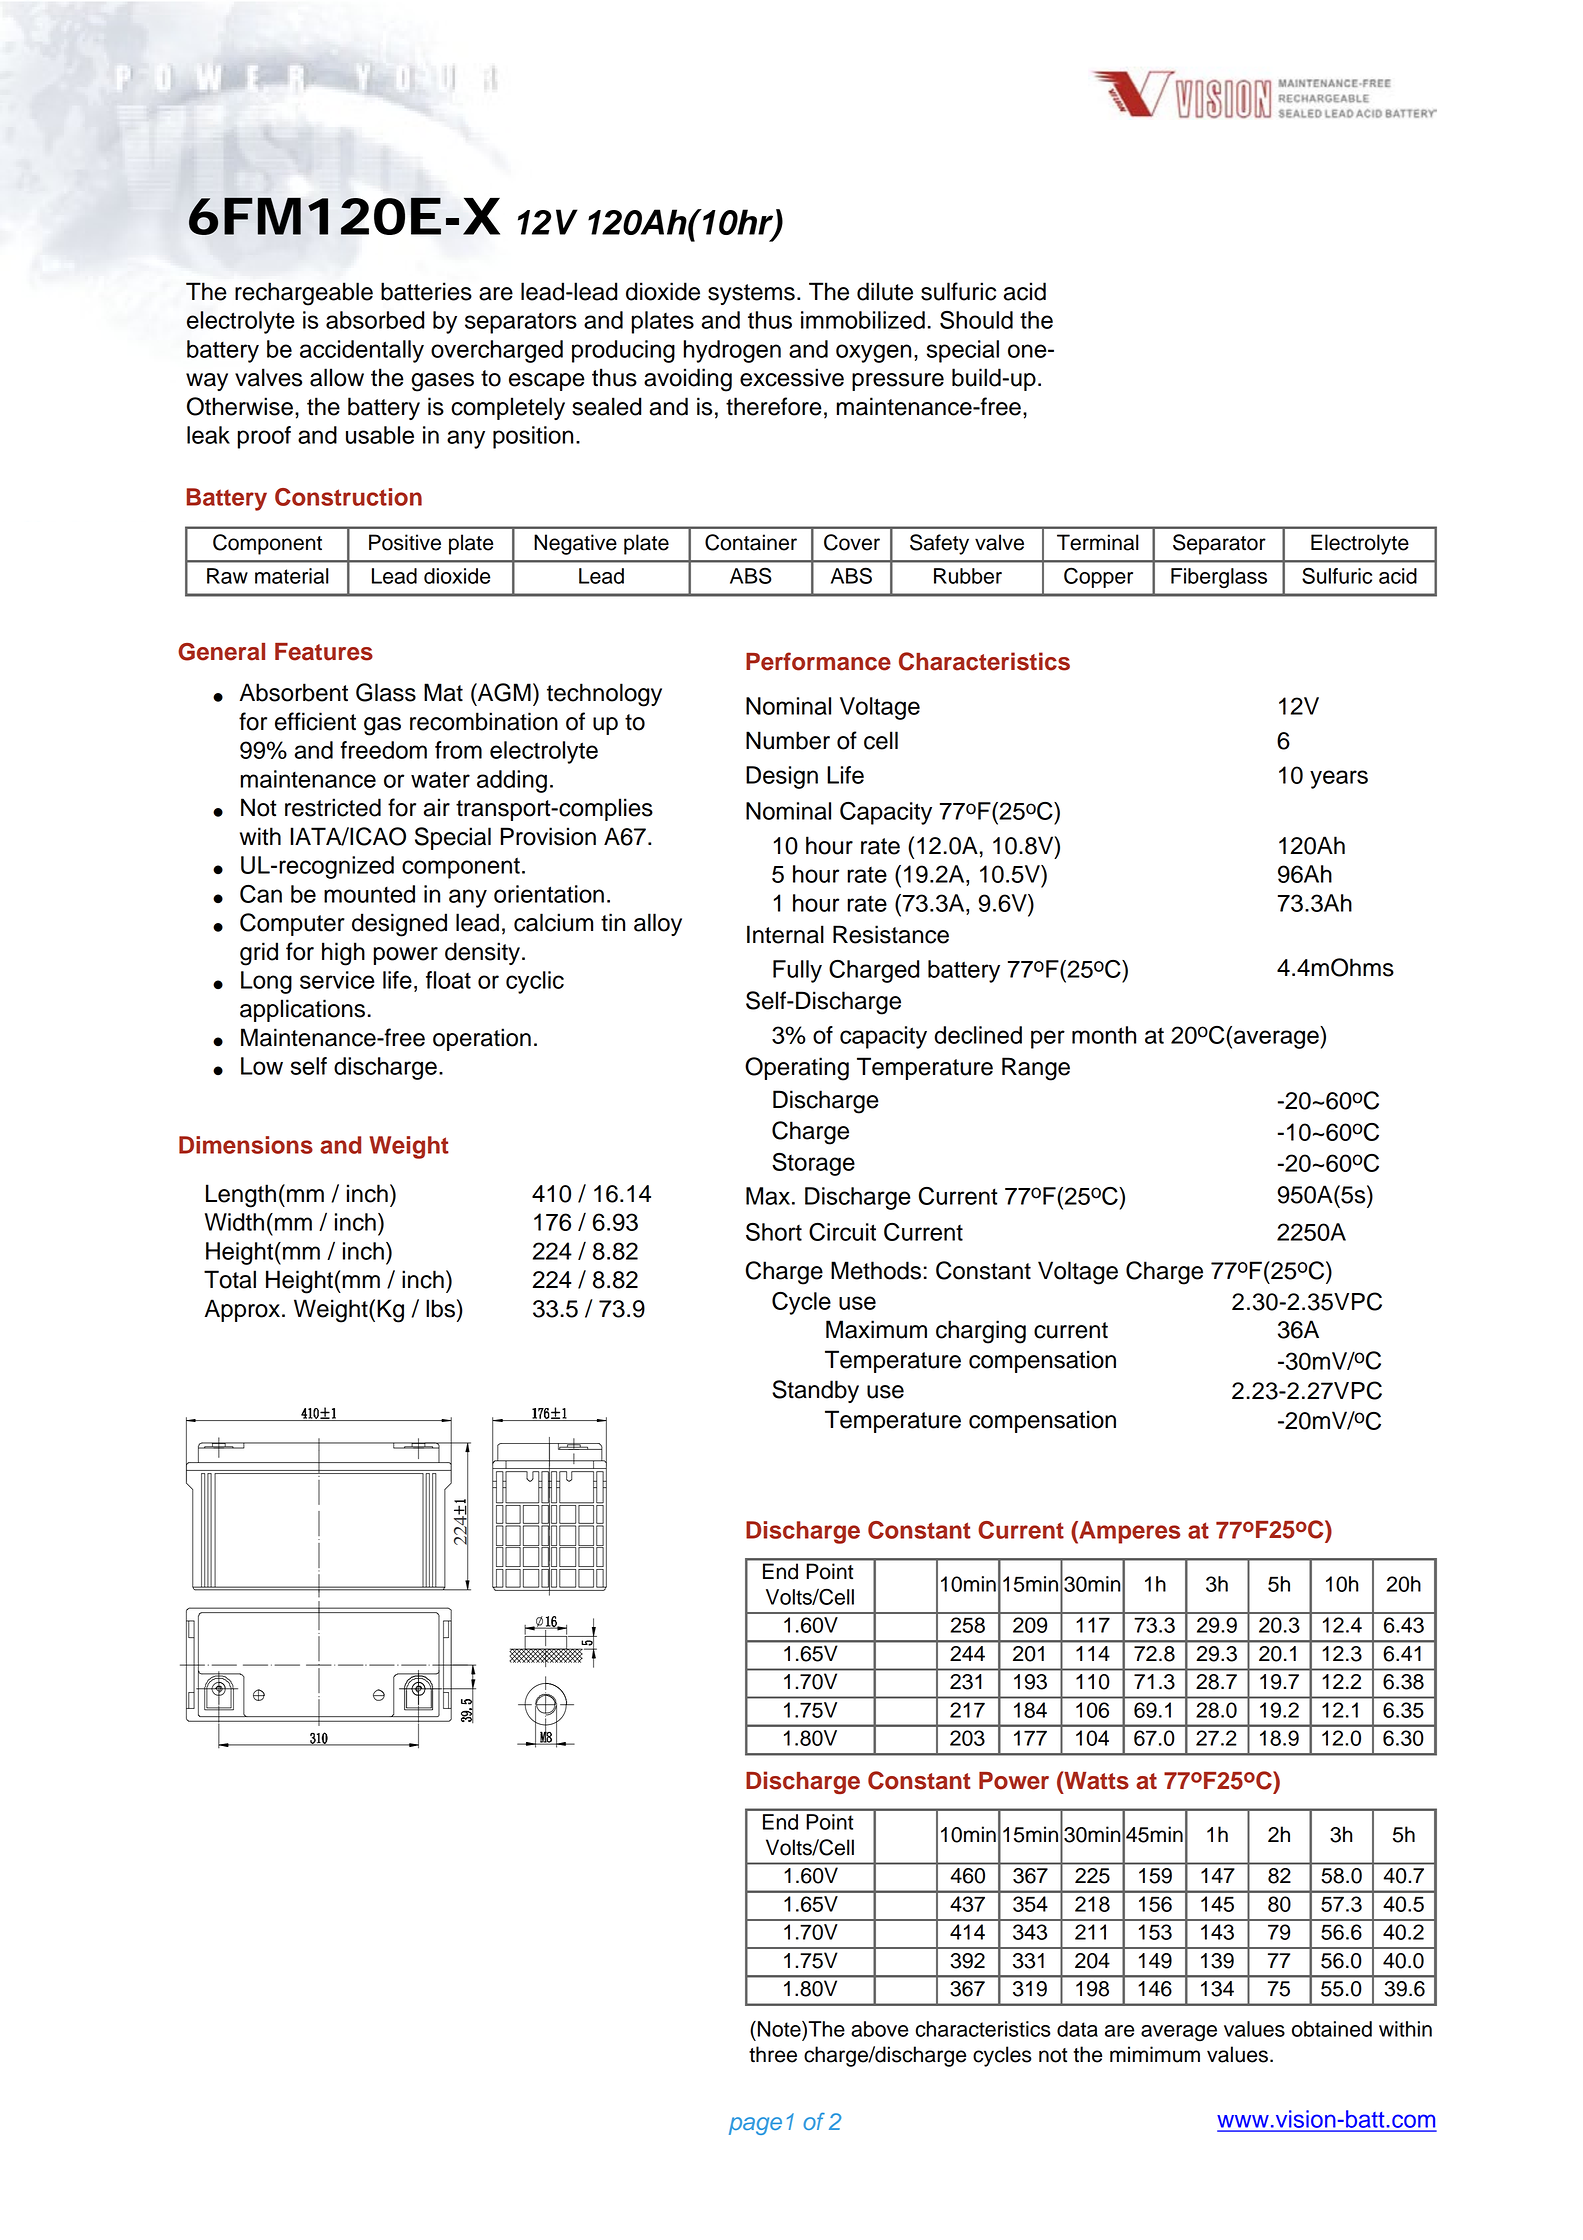  I want to click on hydrogen, so click(732, 351).
